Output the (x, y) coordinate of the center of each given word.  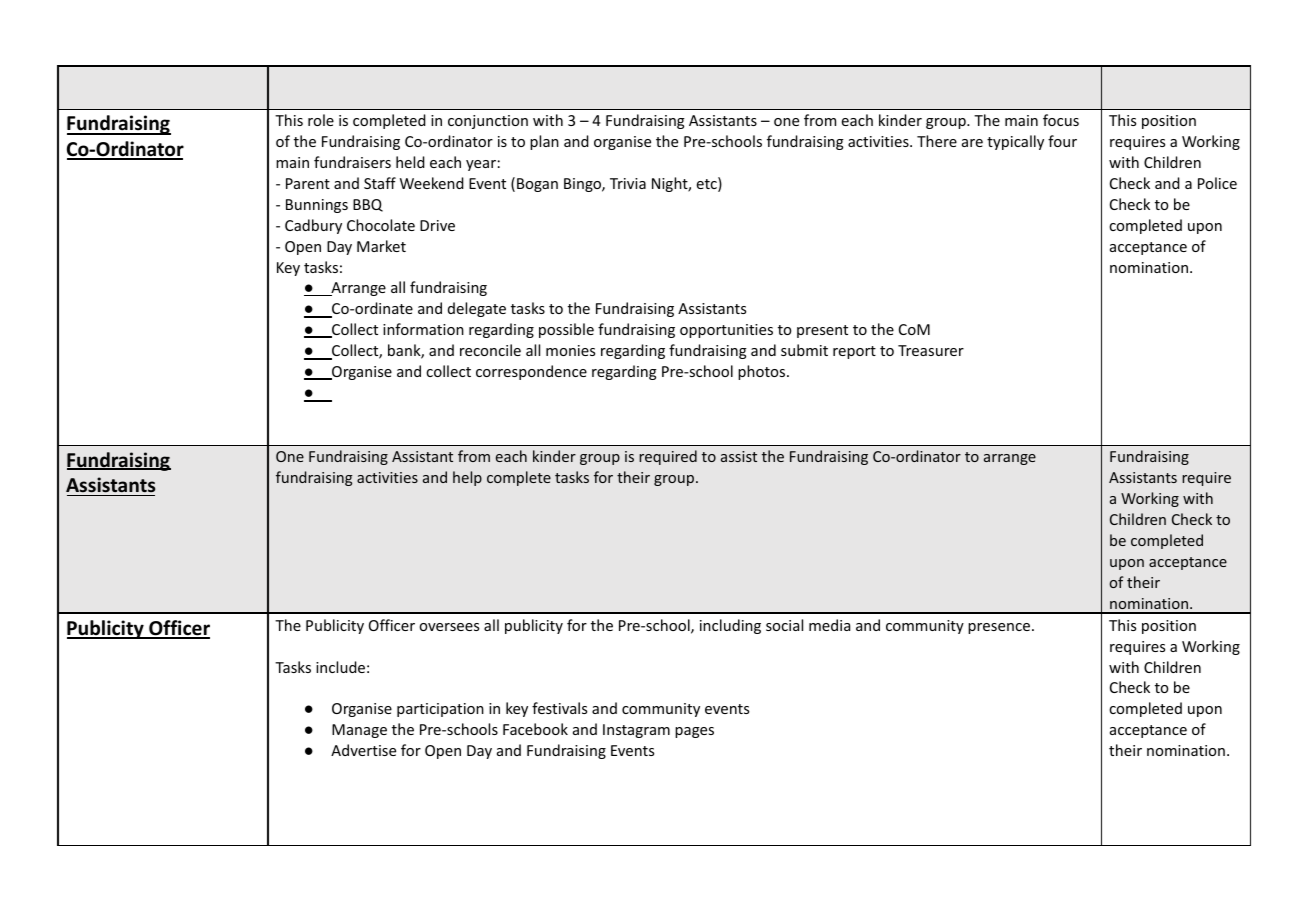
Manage (359, 731)
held (410, 162)
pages (694, 732)
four (1062, 141)
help (467, 478)
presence (999, 628)
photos (763, 372)
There (937, 141)
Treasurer (931, 350)
